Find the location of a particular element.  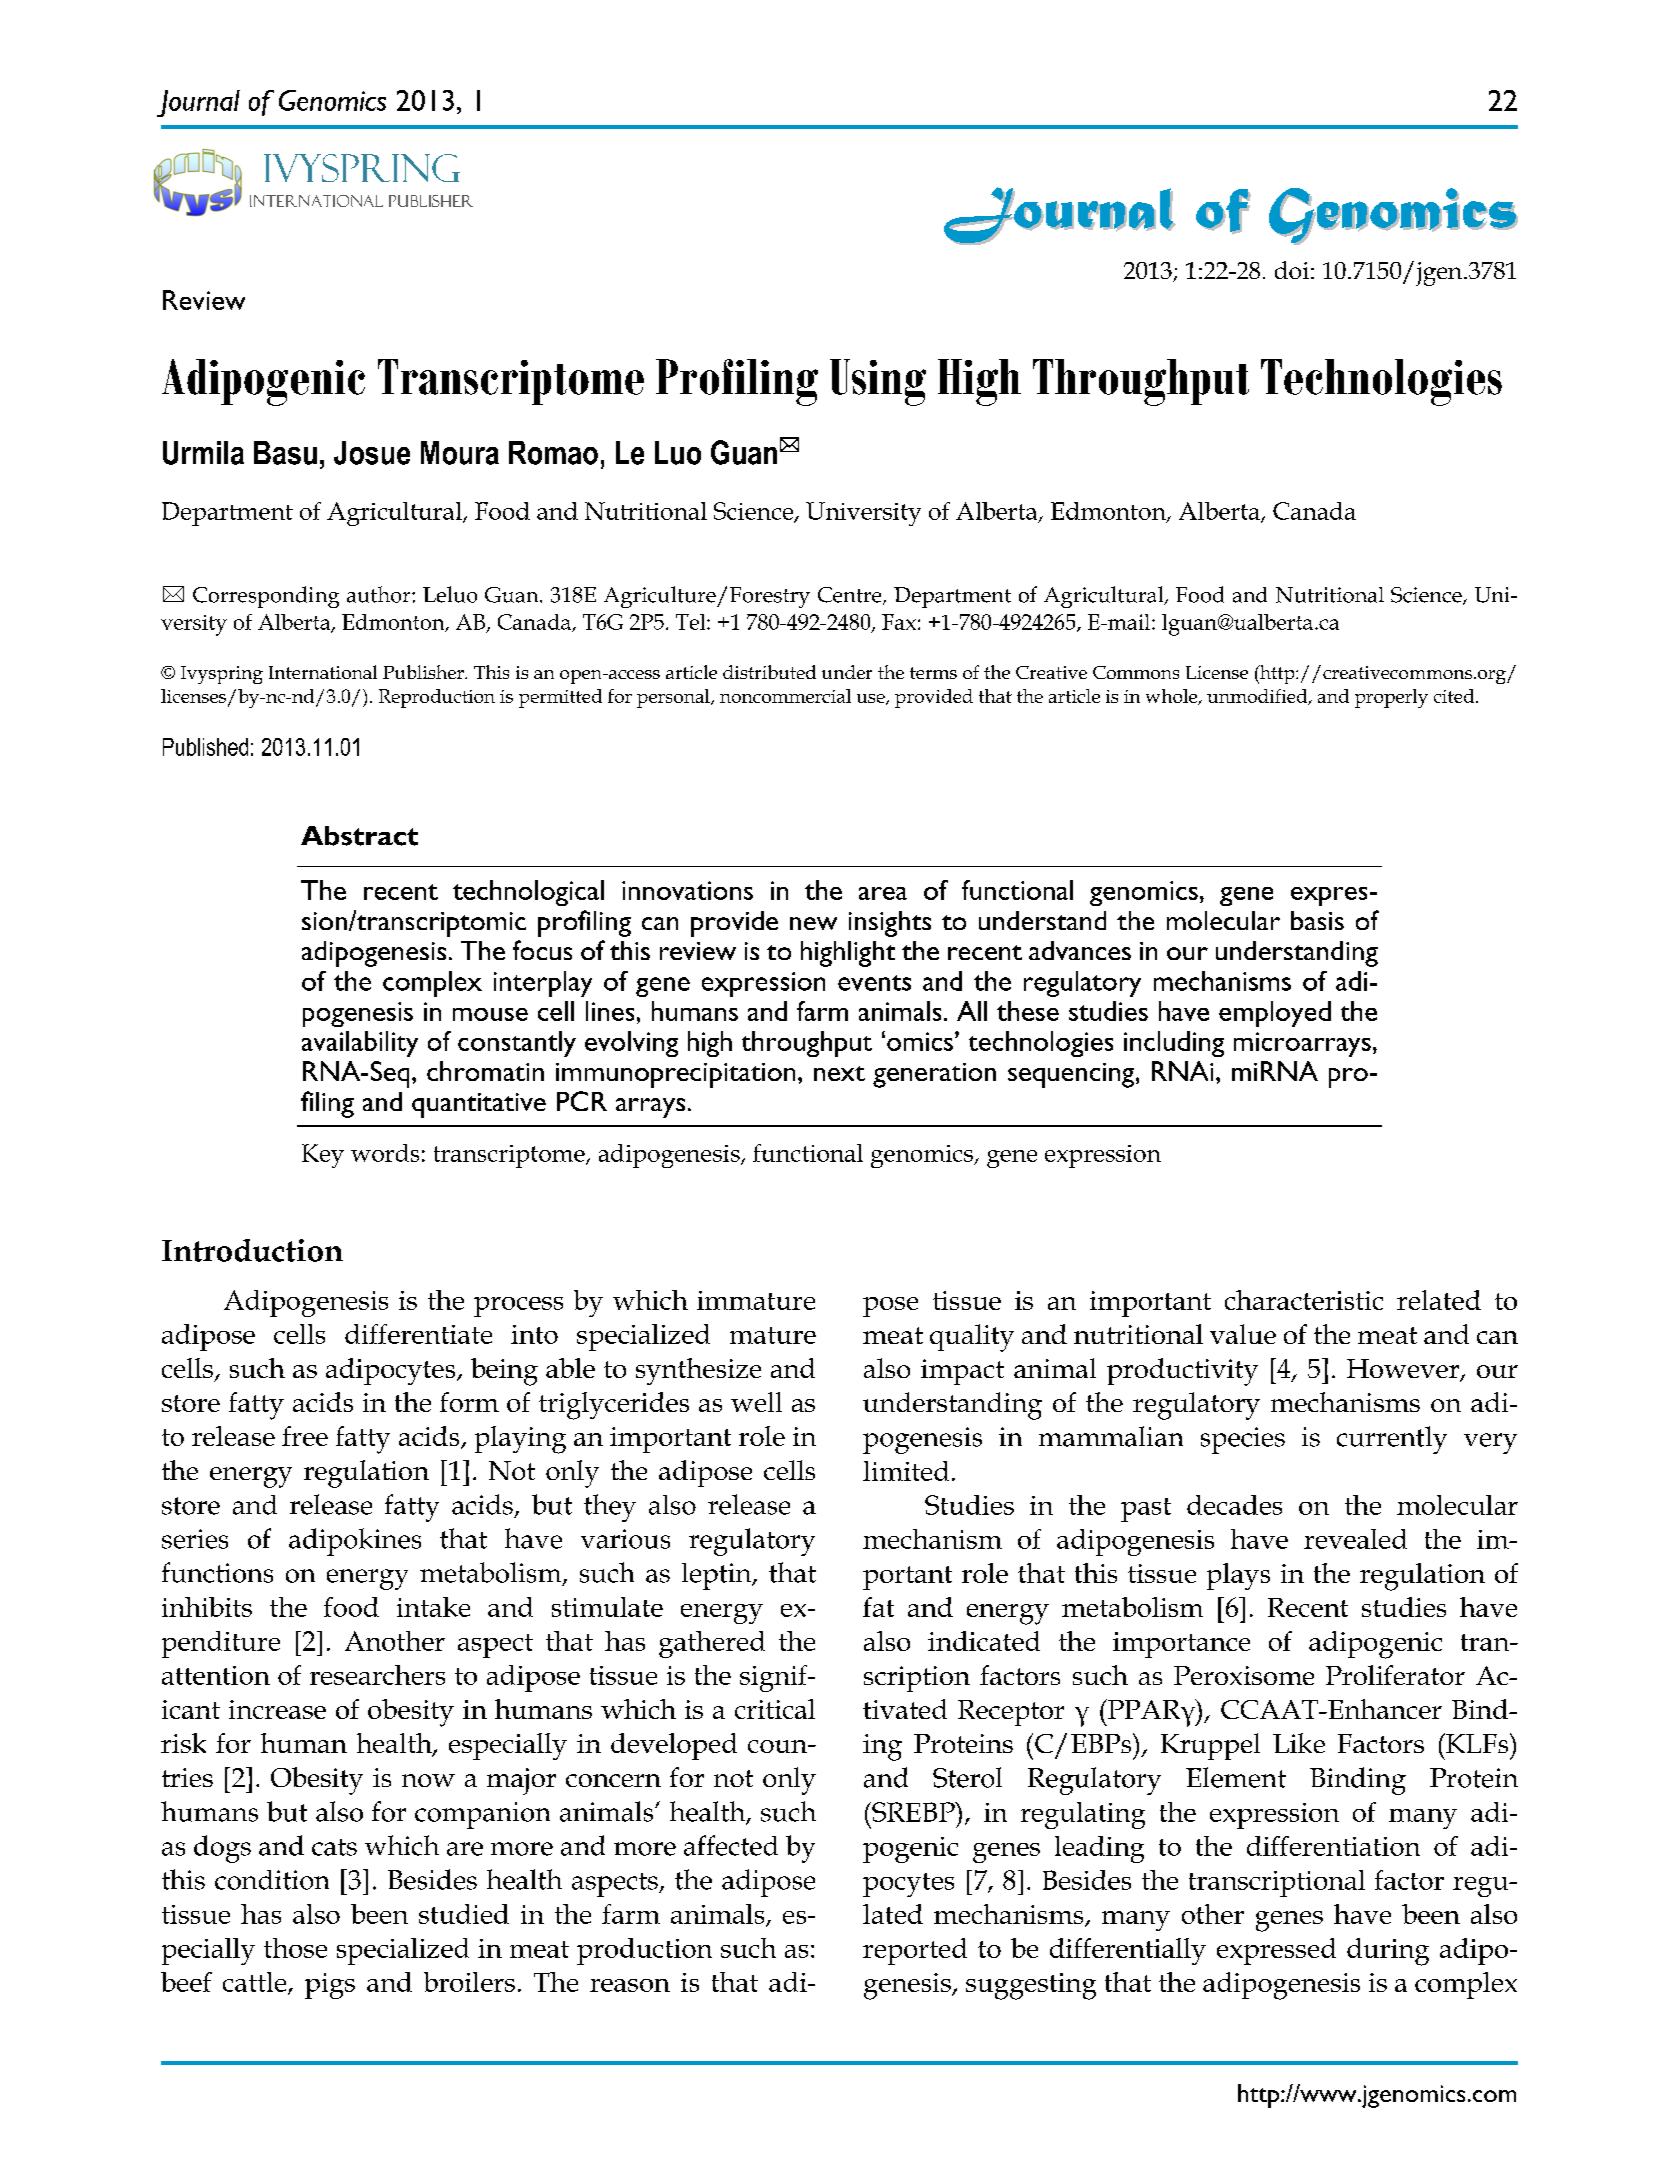

Using is located at coordinates (878, 382).
